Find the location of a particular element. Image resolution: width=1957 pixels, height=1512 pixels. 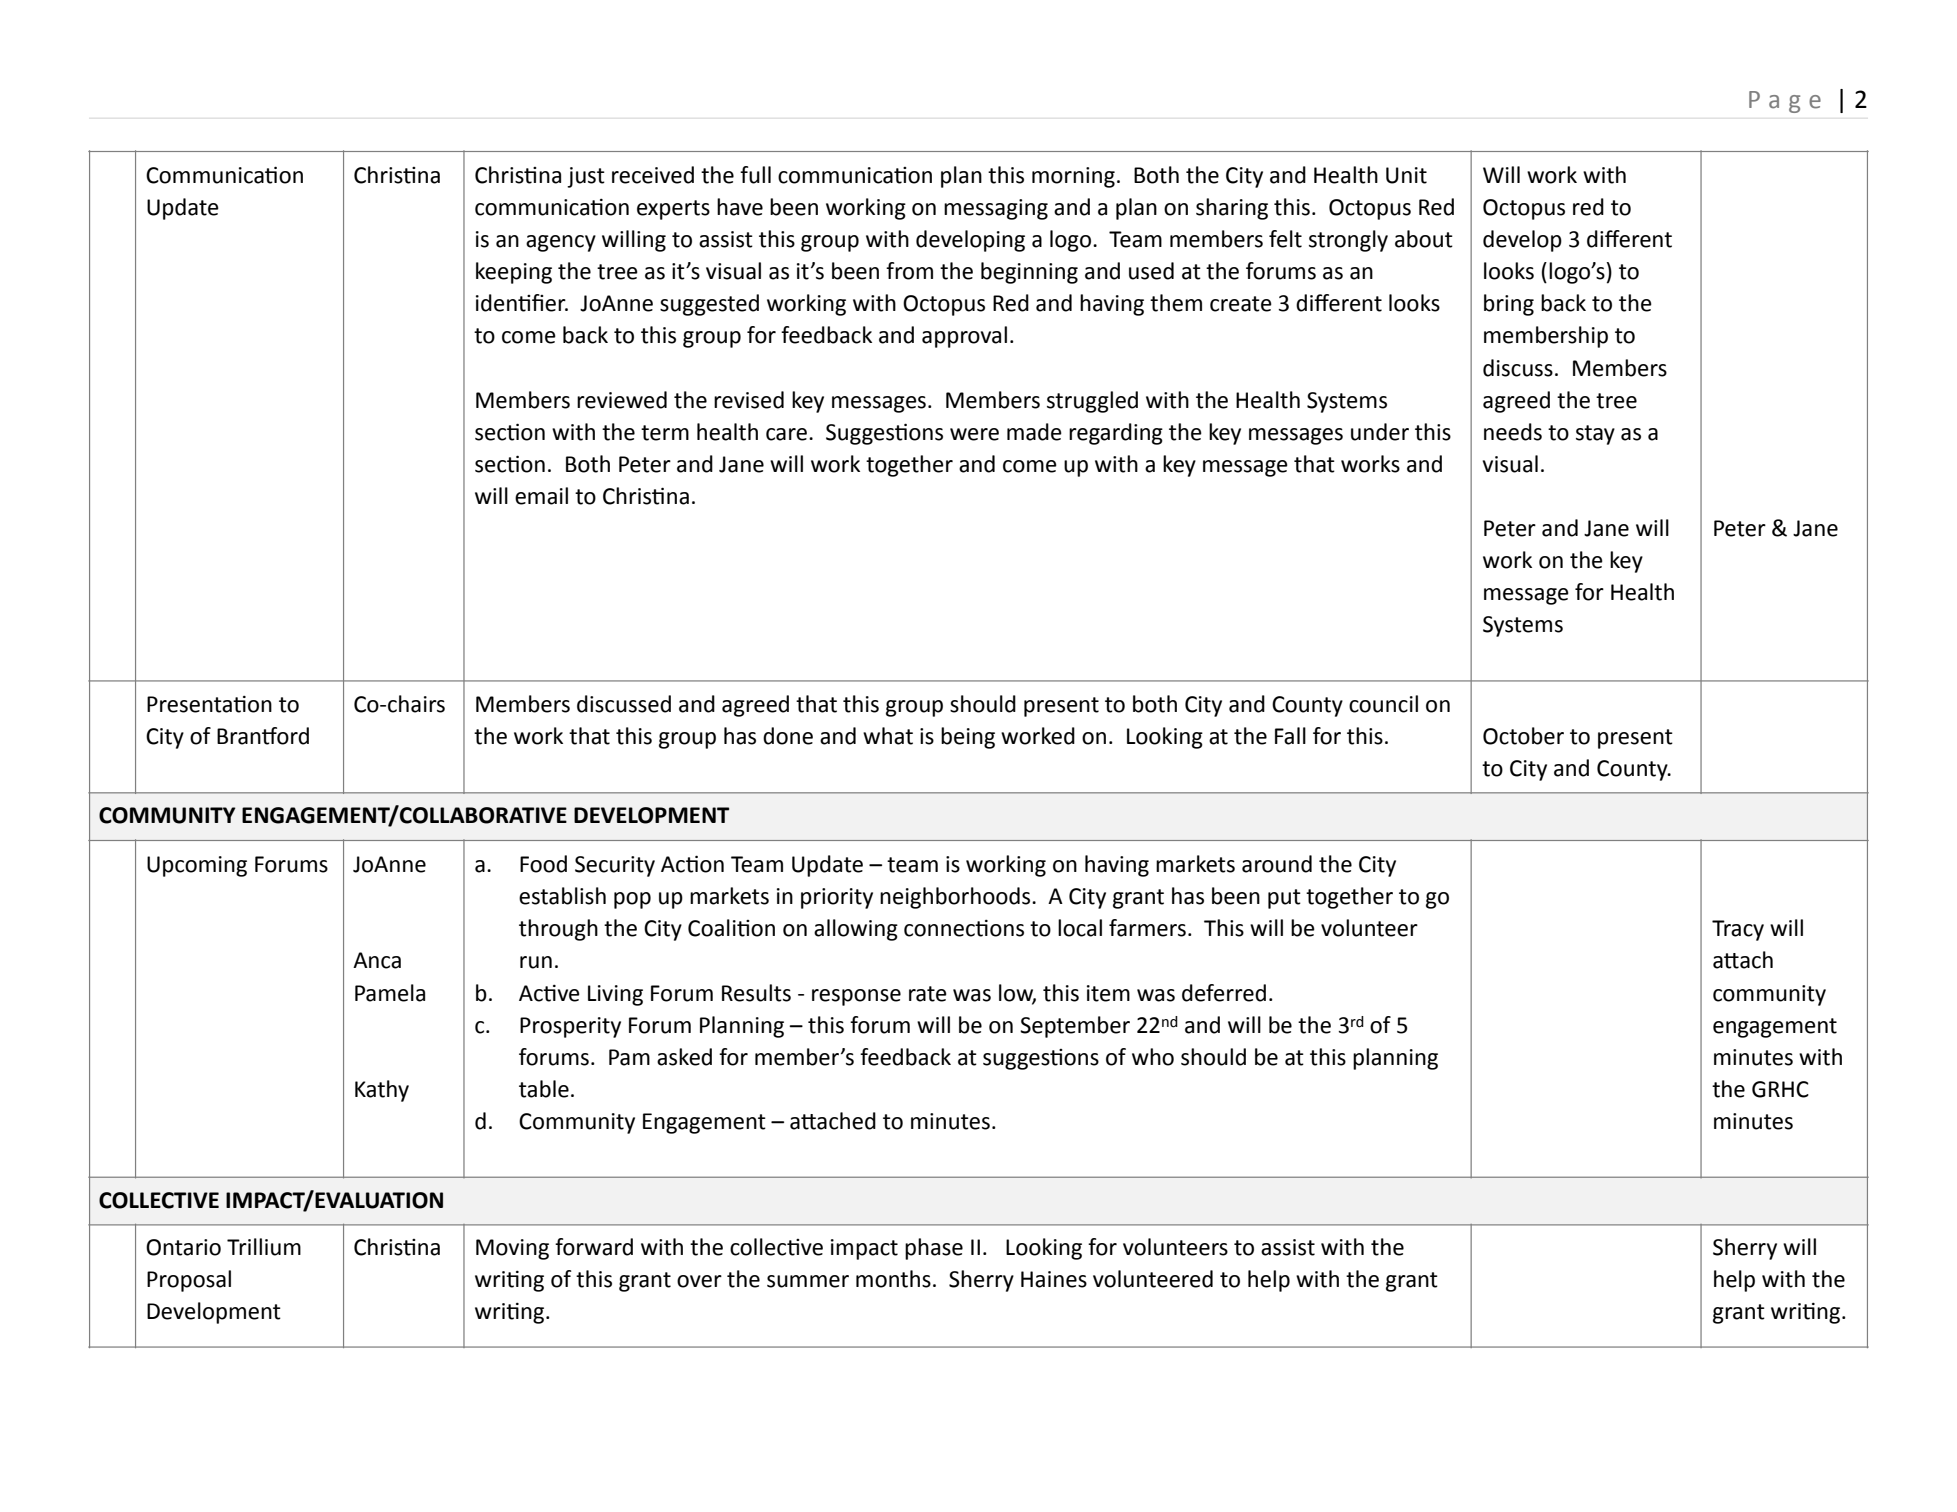

were is located at coordinates (974, 434).
